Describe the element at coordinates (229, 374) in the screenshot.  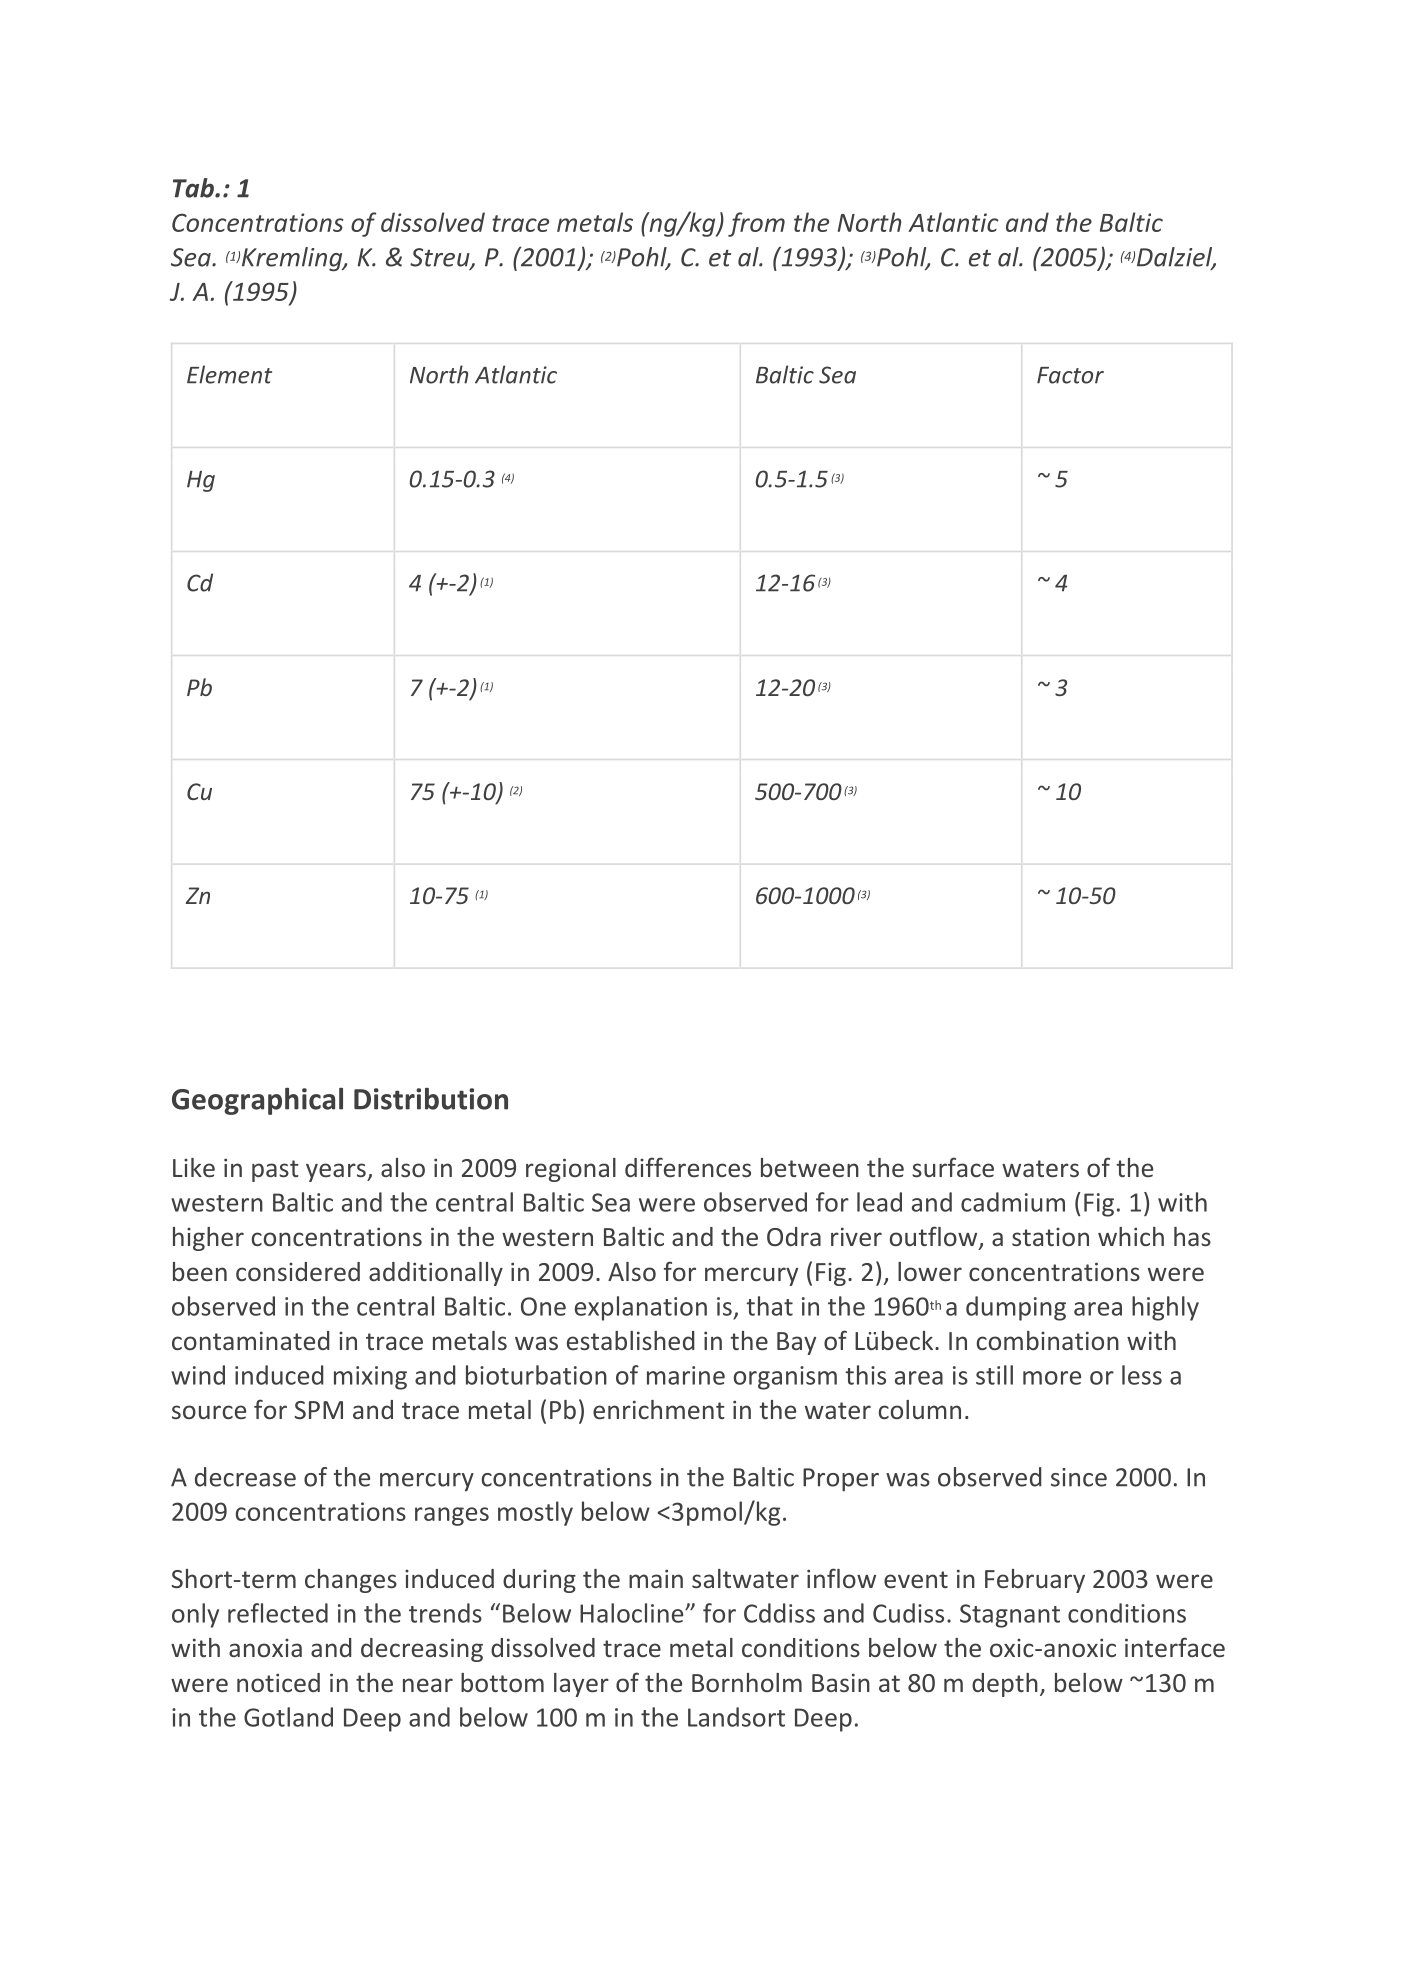
I see `Element` at that location.
